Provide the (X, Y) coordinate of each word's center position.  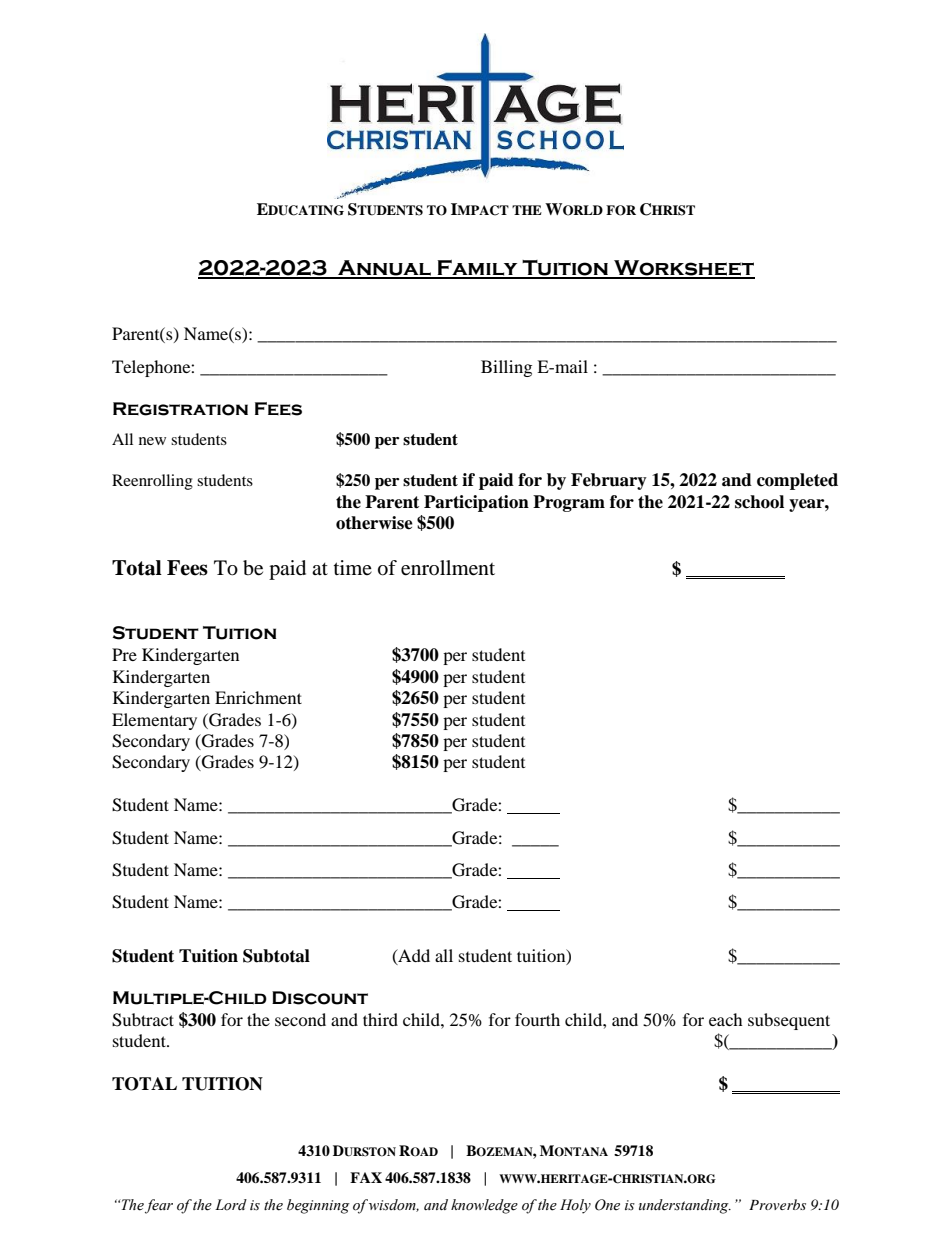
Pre (124, 654)
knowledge (484, 1206)
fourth (537, 1019)
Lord (231, 1205)
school (759, 502)
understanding (685, 1206)
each (726, 1019)
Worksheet (683, 269)
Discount (320, 998)
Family (477, 269)
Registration (180, 409)
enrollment (448, 568)
